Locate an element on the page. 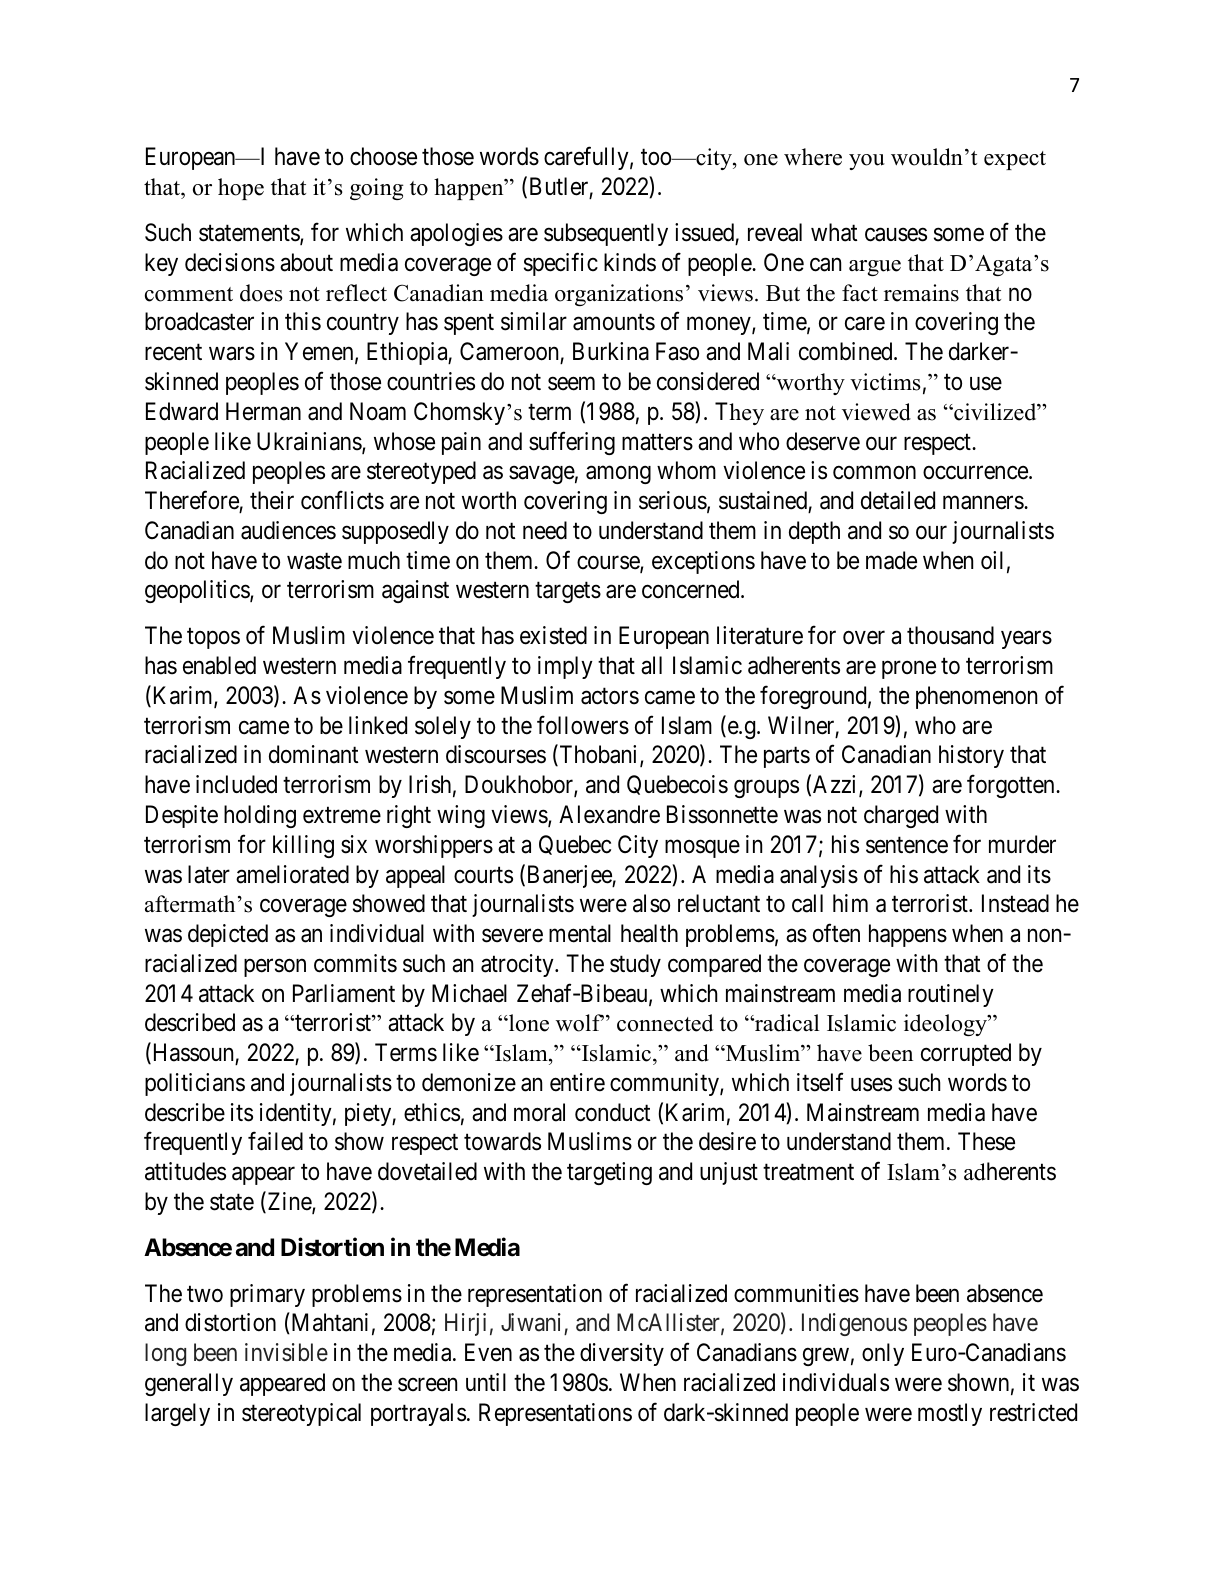 The height and width of the document is (1584, 1224). included is located at coordinates (236, 784).
